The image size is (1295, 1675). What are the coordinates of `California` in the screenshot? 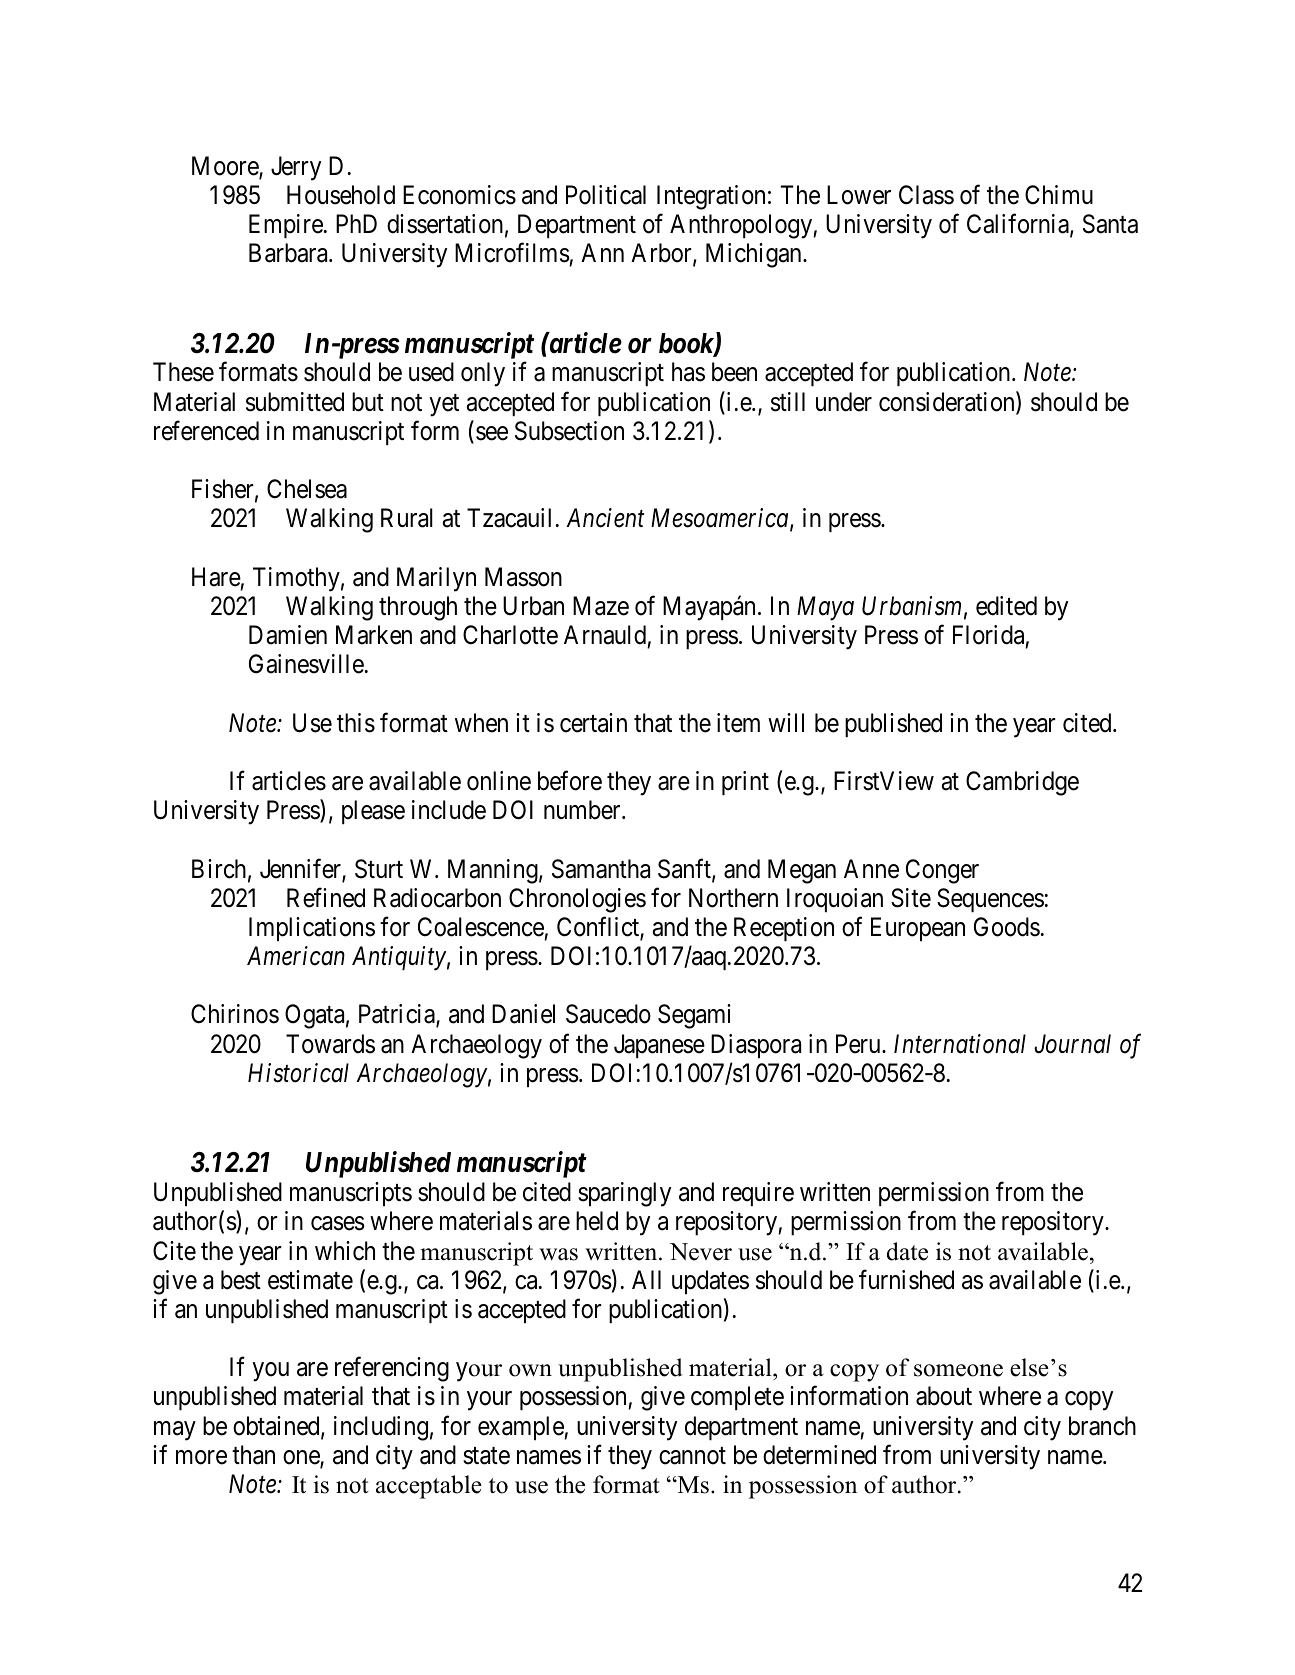 It's located at (1019, 225).
